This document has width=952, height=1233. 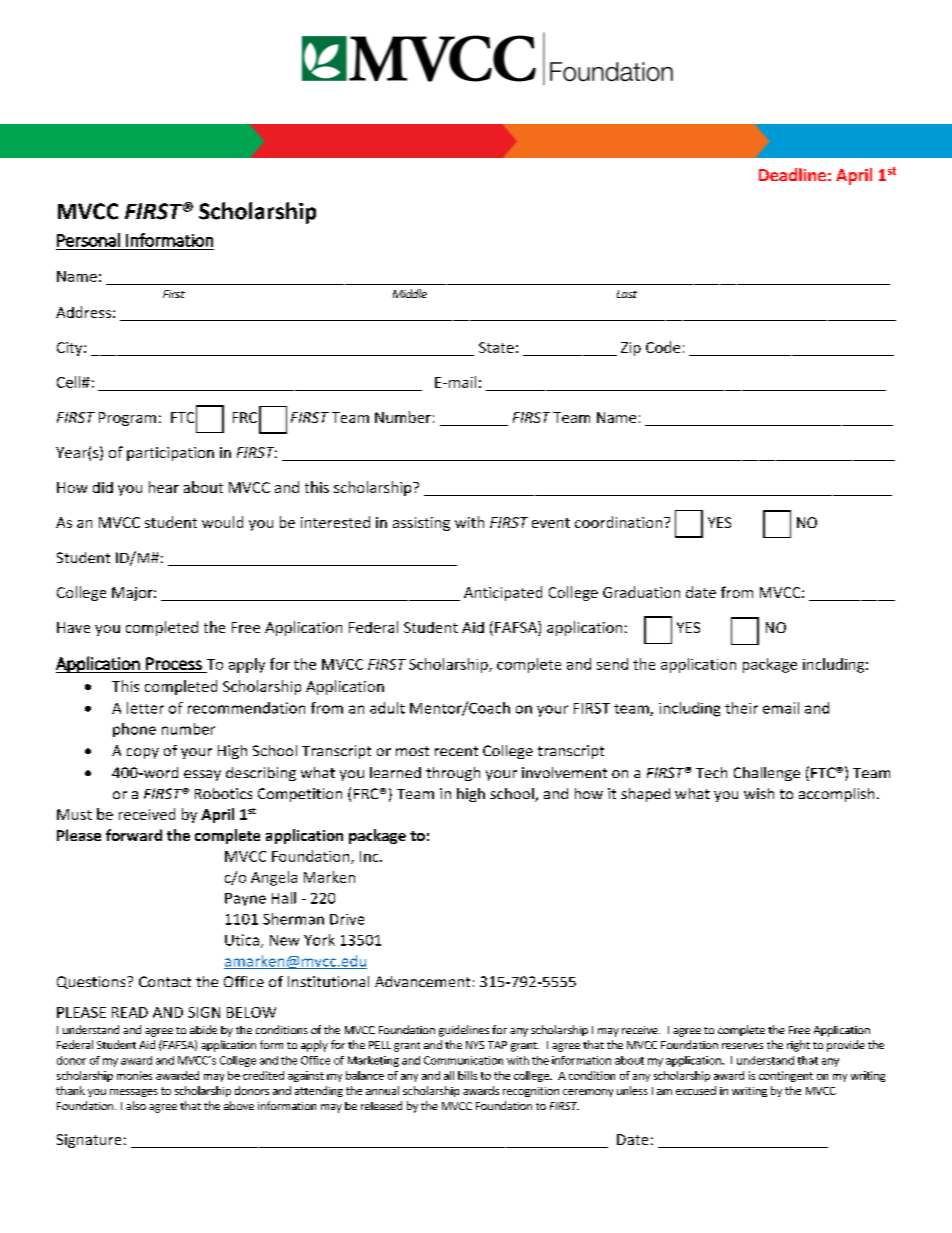 What do you see at coordinates (792, 174) in the document?
I see `Deadline` at bounding box center [792, 174].
